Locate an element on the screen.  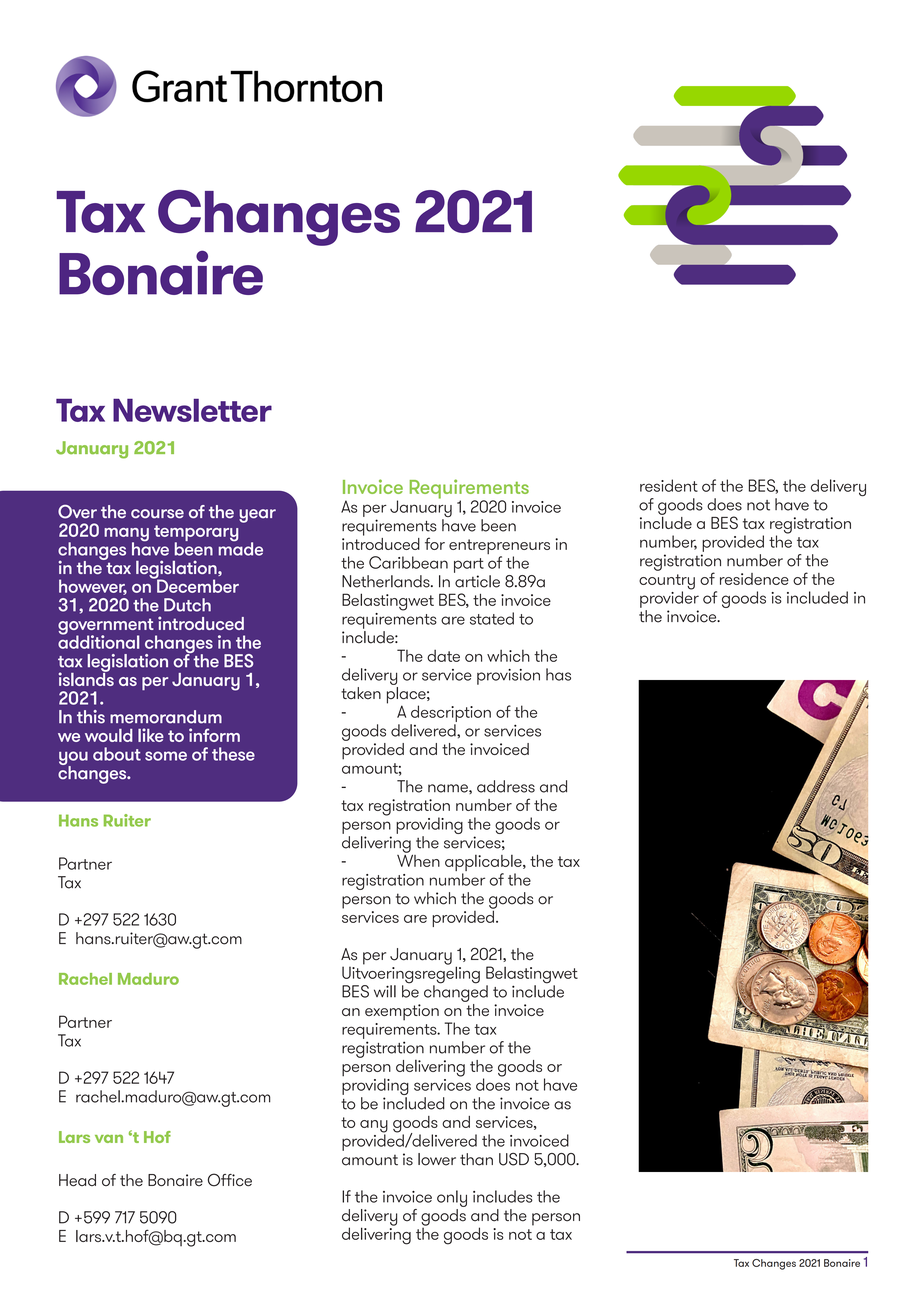
address is located at coordinates (506, 786).
